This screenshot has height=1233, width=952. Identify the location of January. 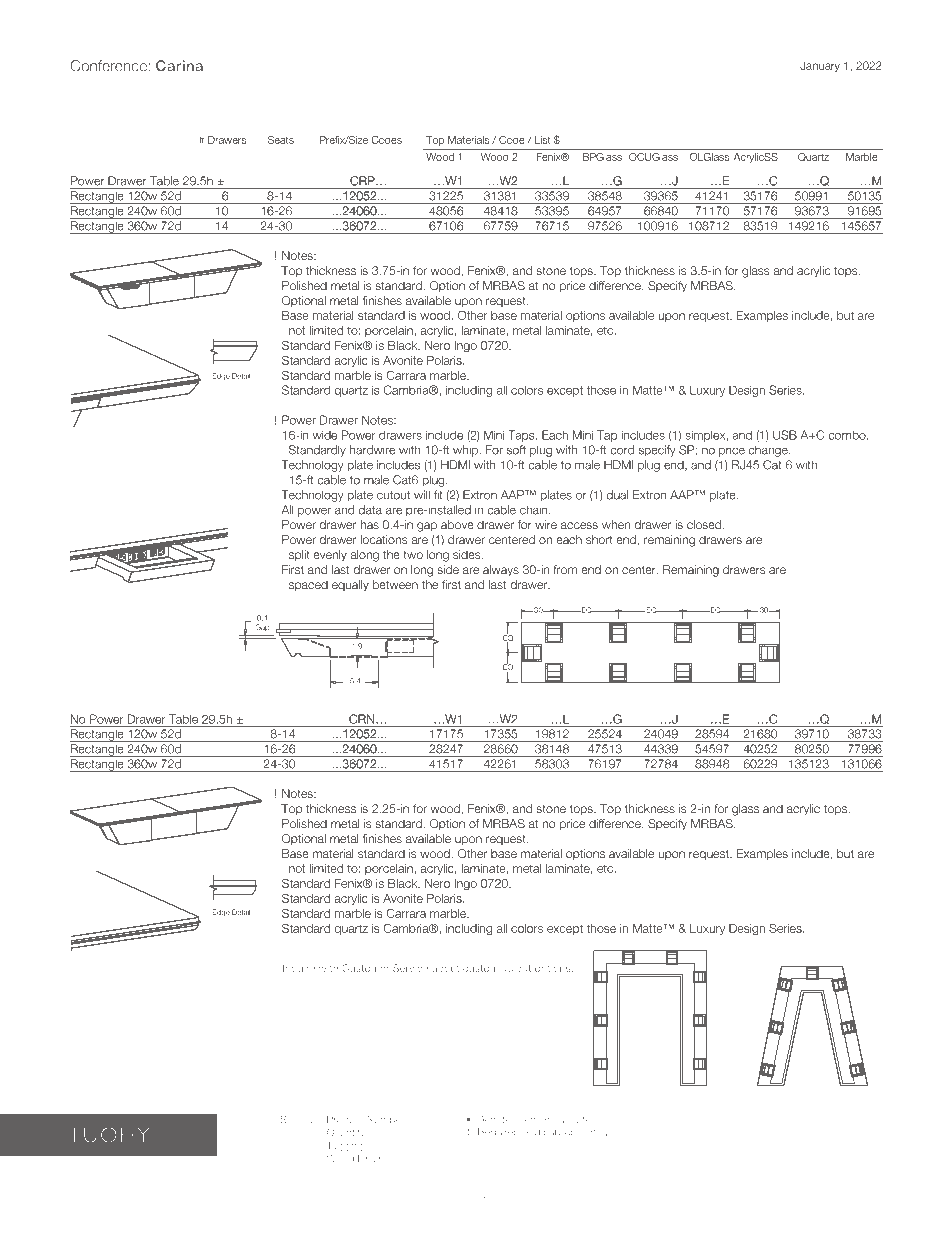
(820, 66).
